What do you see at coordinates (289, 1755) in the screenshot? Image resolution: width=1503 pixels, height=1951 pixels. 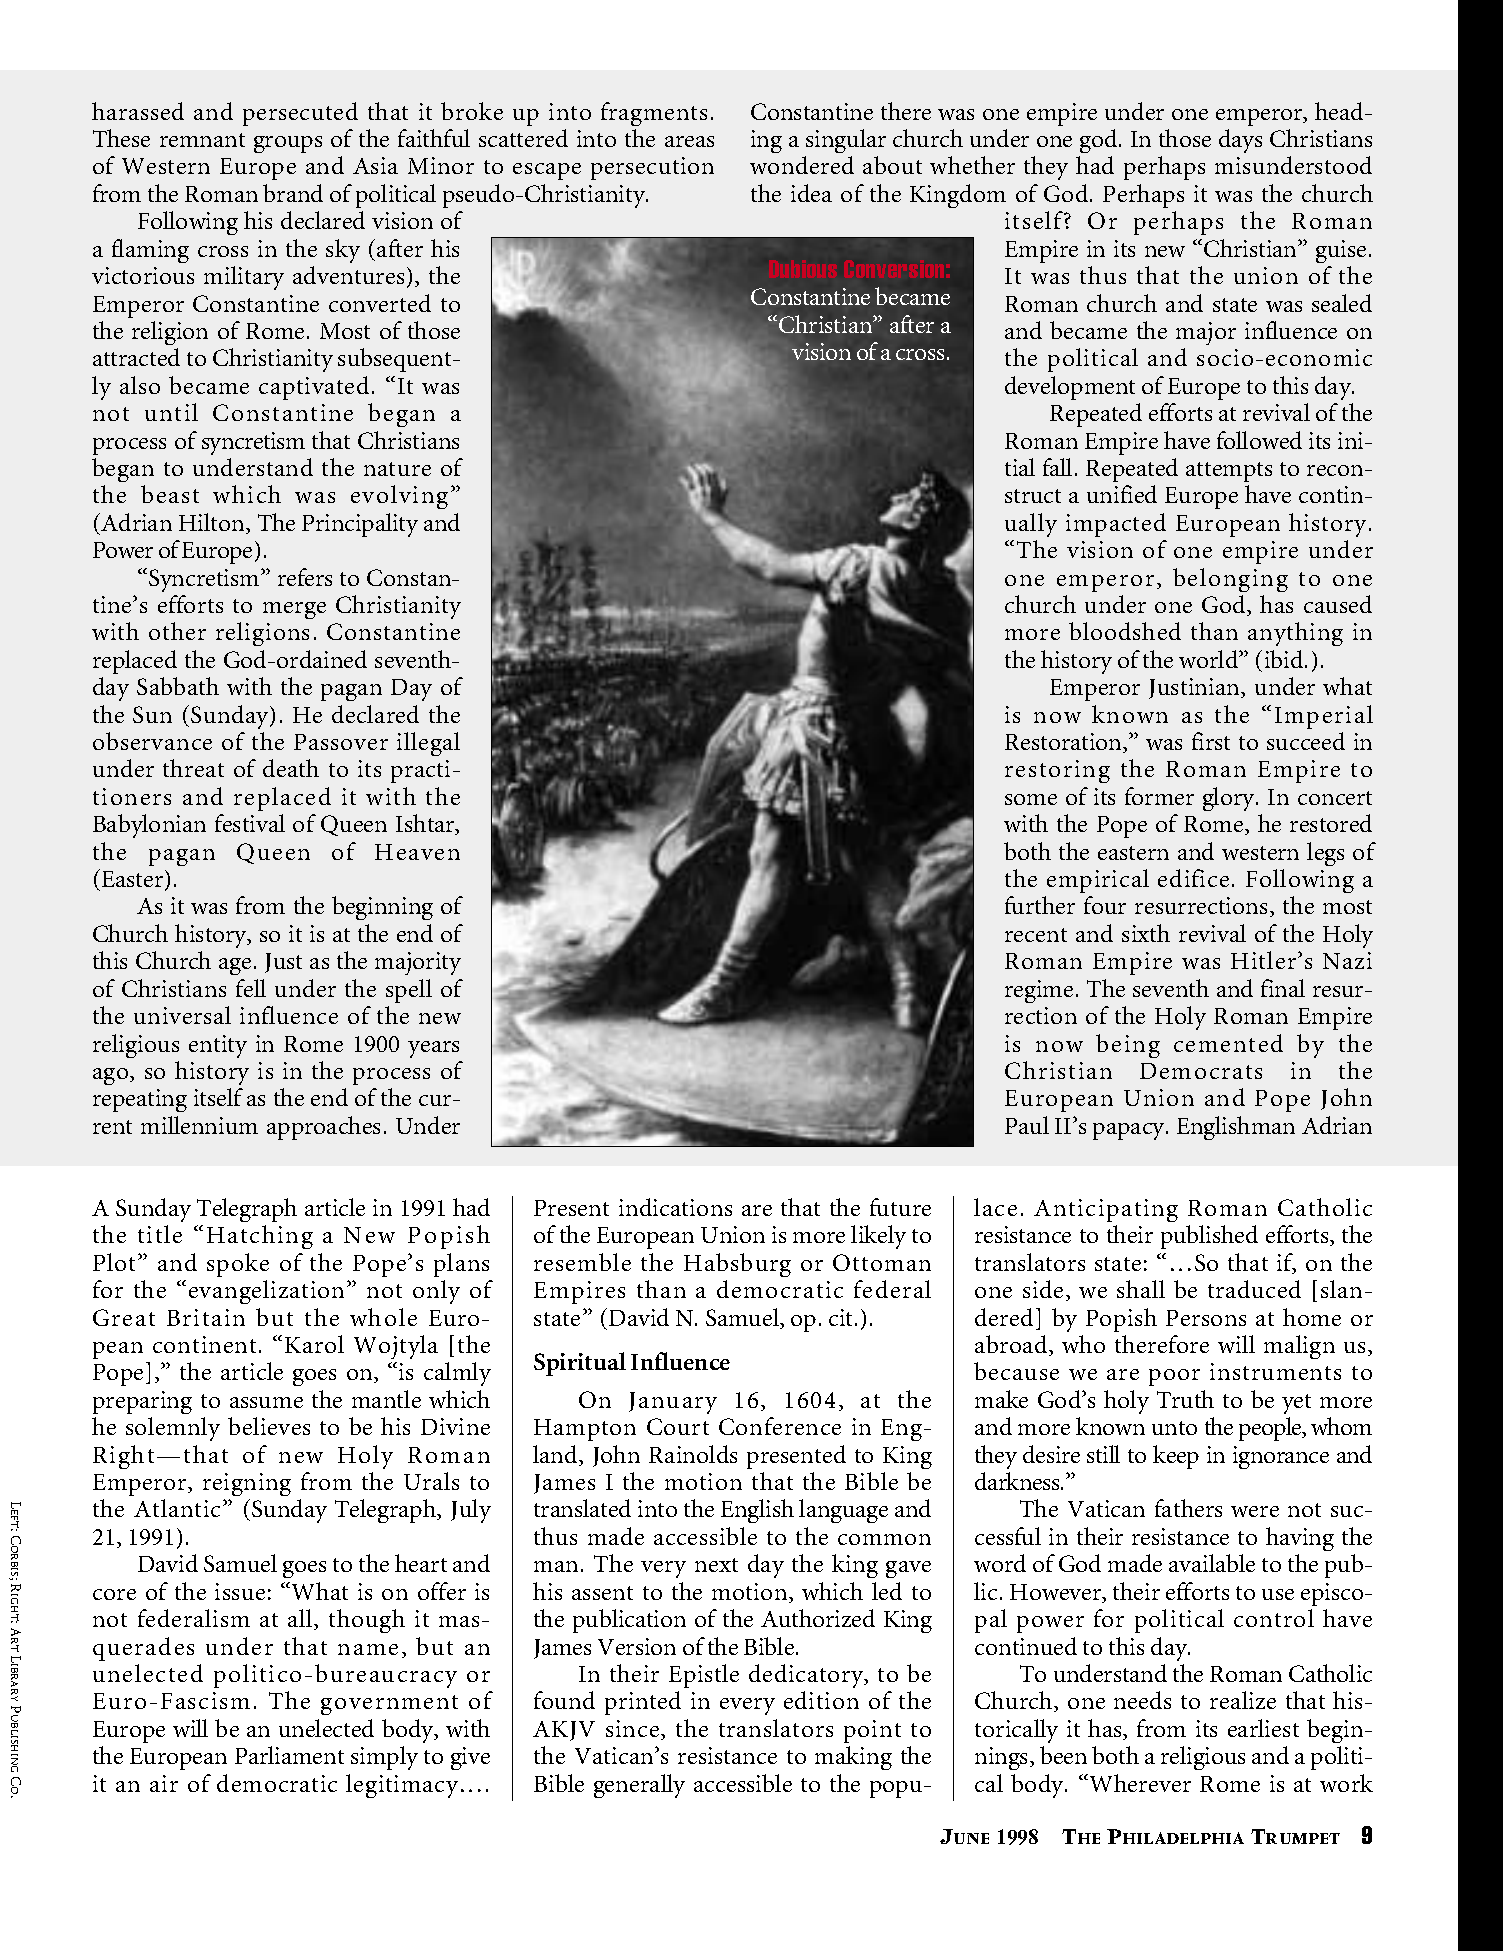 I see `Parliament` at bounding box center [289, 1755].
